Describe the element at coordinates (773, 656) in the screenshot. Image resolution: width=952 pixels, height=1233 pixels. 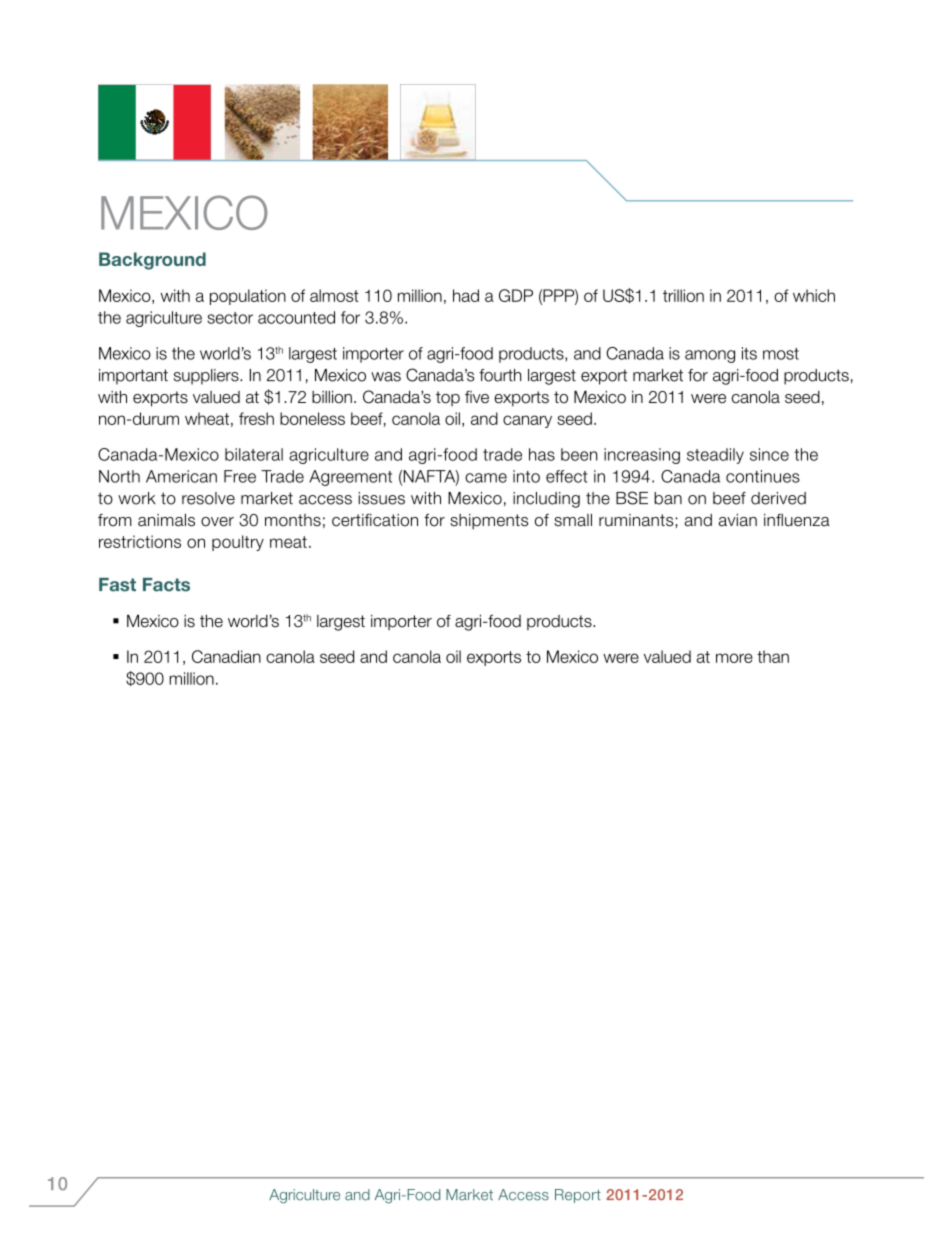
I see `than` at that location.
